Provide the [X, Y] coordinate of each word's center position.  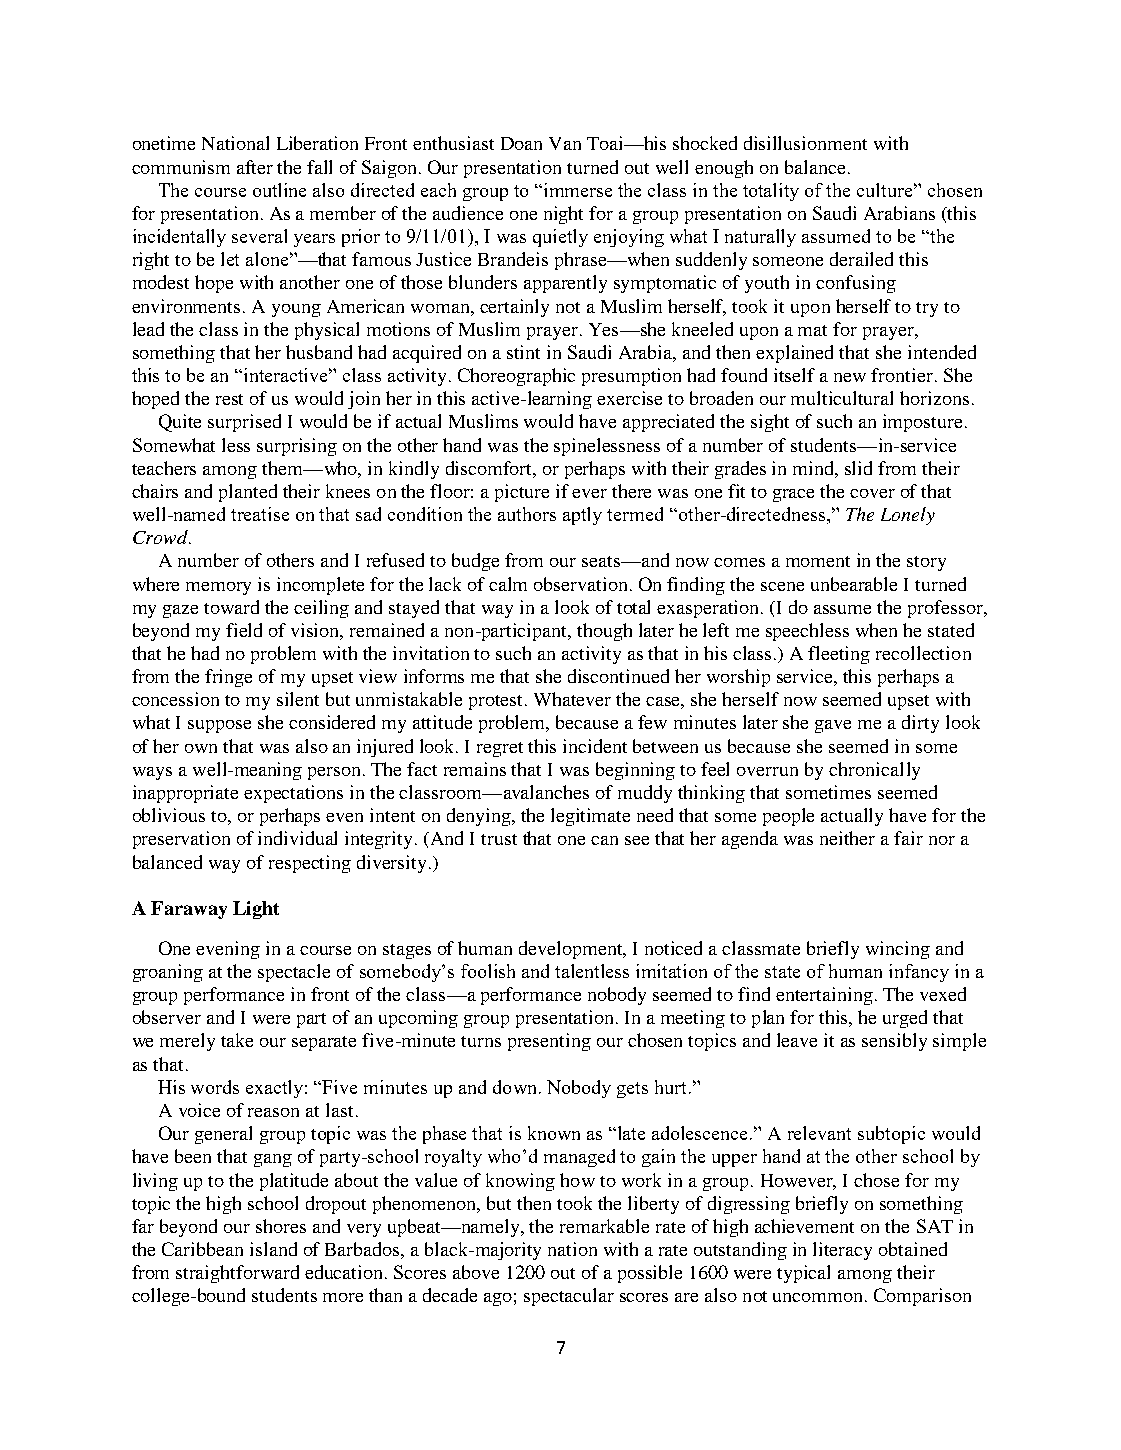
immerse [578, 190]
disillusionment [805, 143]
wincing [898, 950]
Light [256, 910]
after [255, 167]
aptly [582, 516]
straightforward [237, 1274]
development [572, 950]
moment [818, 561]
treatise [260, 514]
